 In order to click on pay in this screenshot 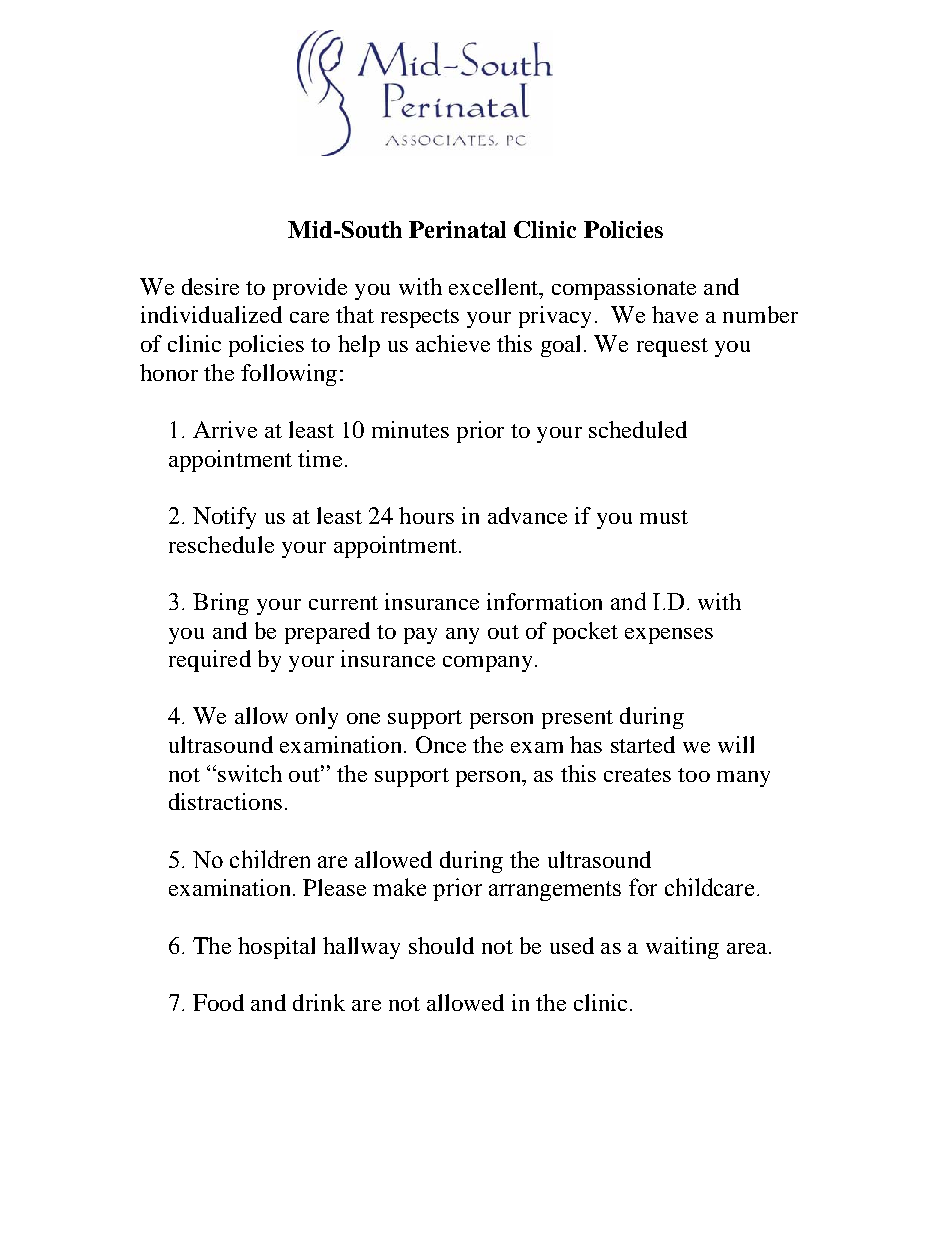, I will do `click(420, 636)`.
